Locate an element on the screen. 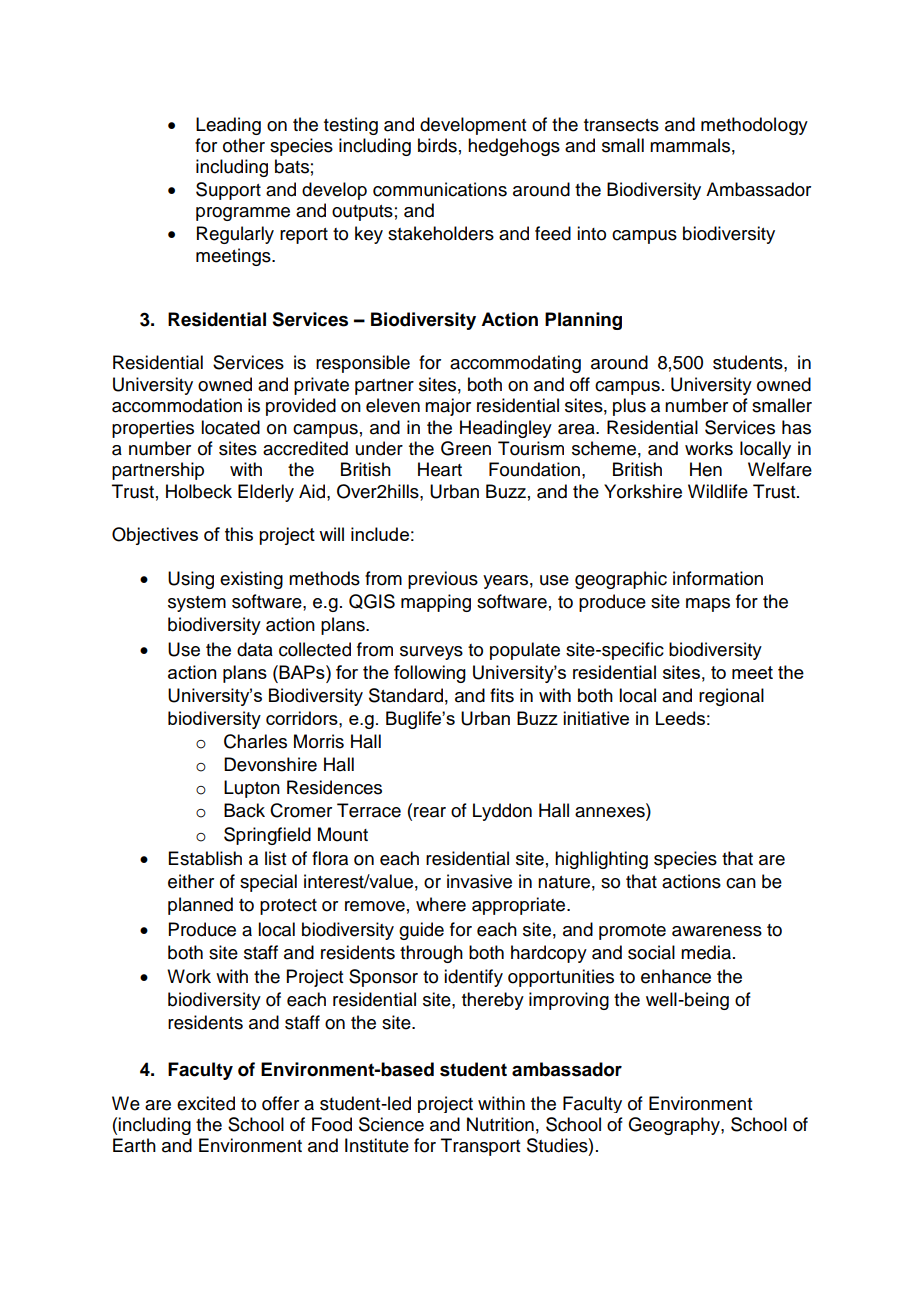 The image size is (924, 1308). Nutrition is located at coordinates (500, 1124).
